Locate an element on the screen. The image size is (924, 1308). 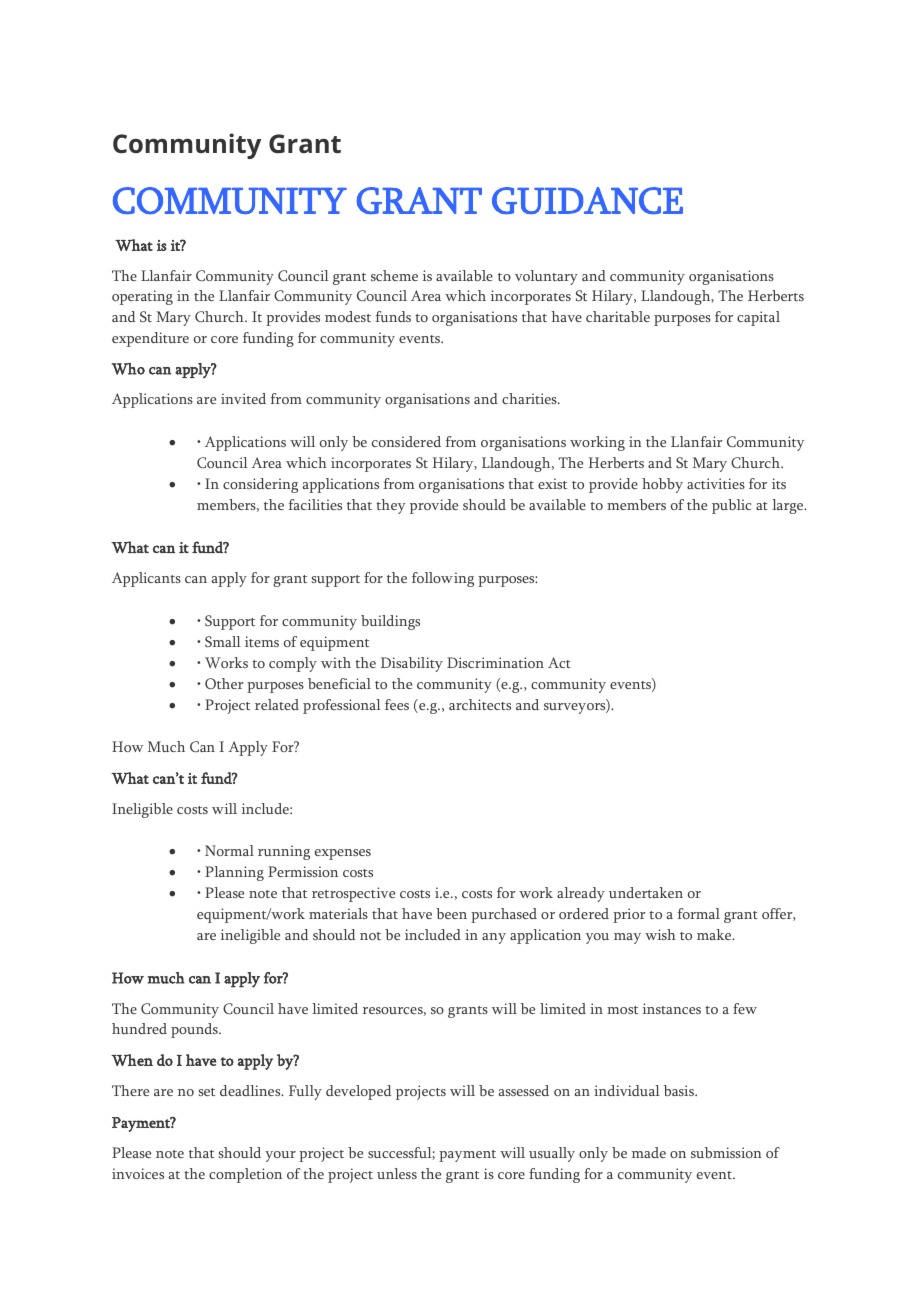
GUIDANCE is located at coordinates (587, 200).
